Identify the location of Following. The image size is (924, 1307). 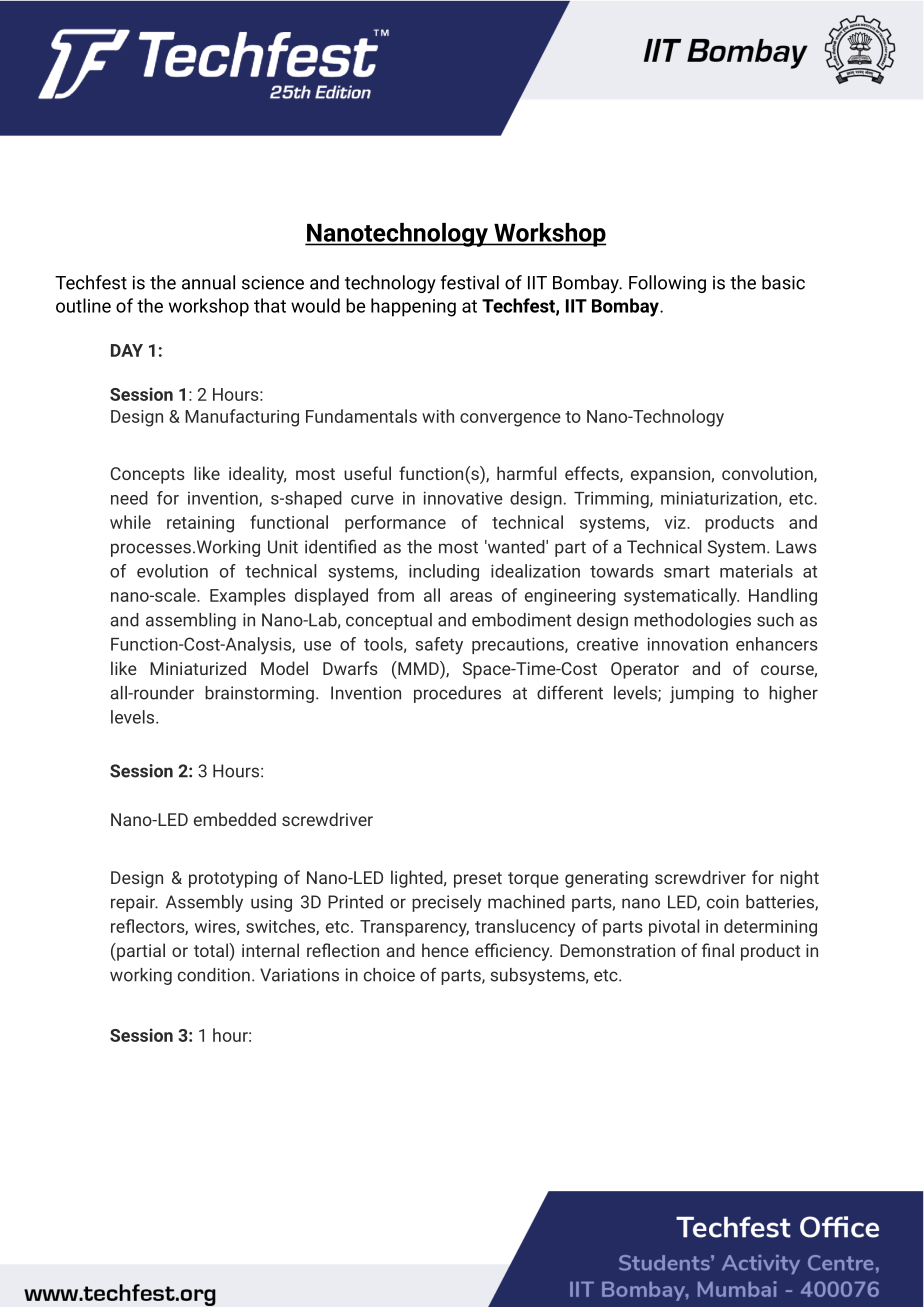
(667, 284).
